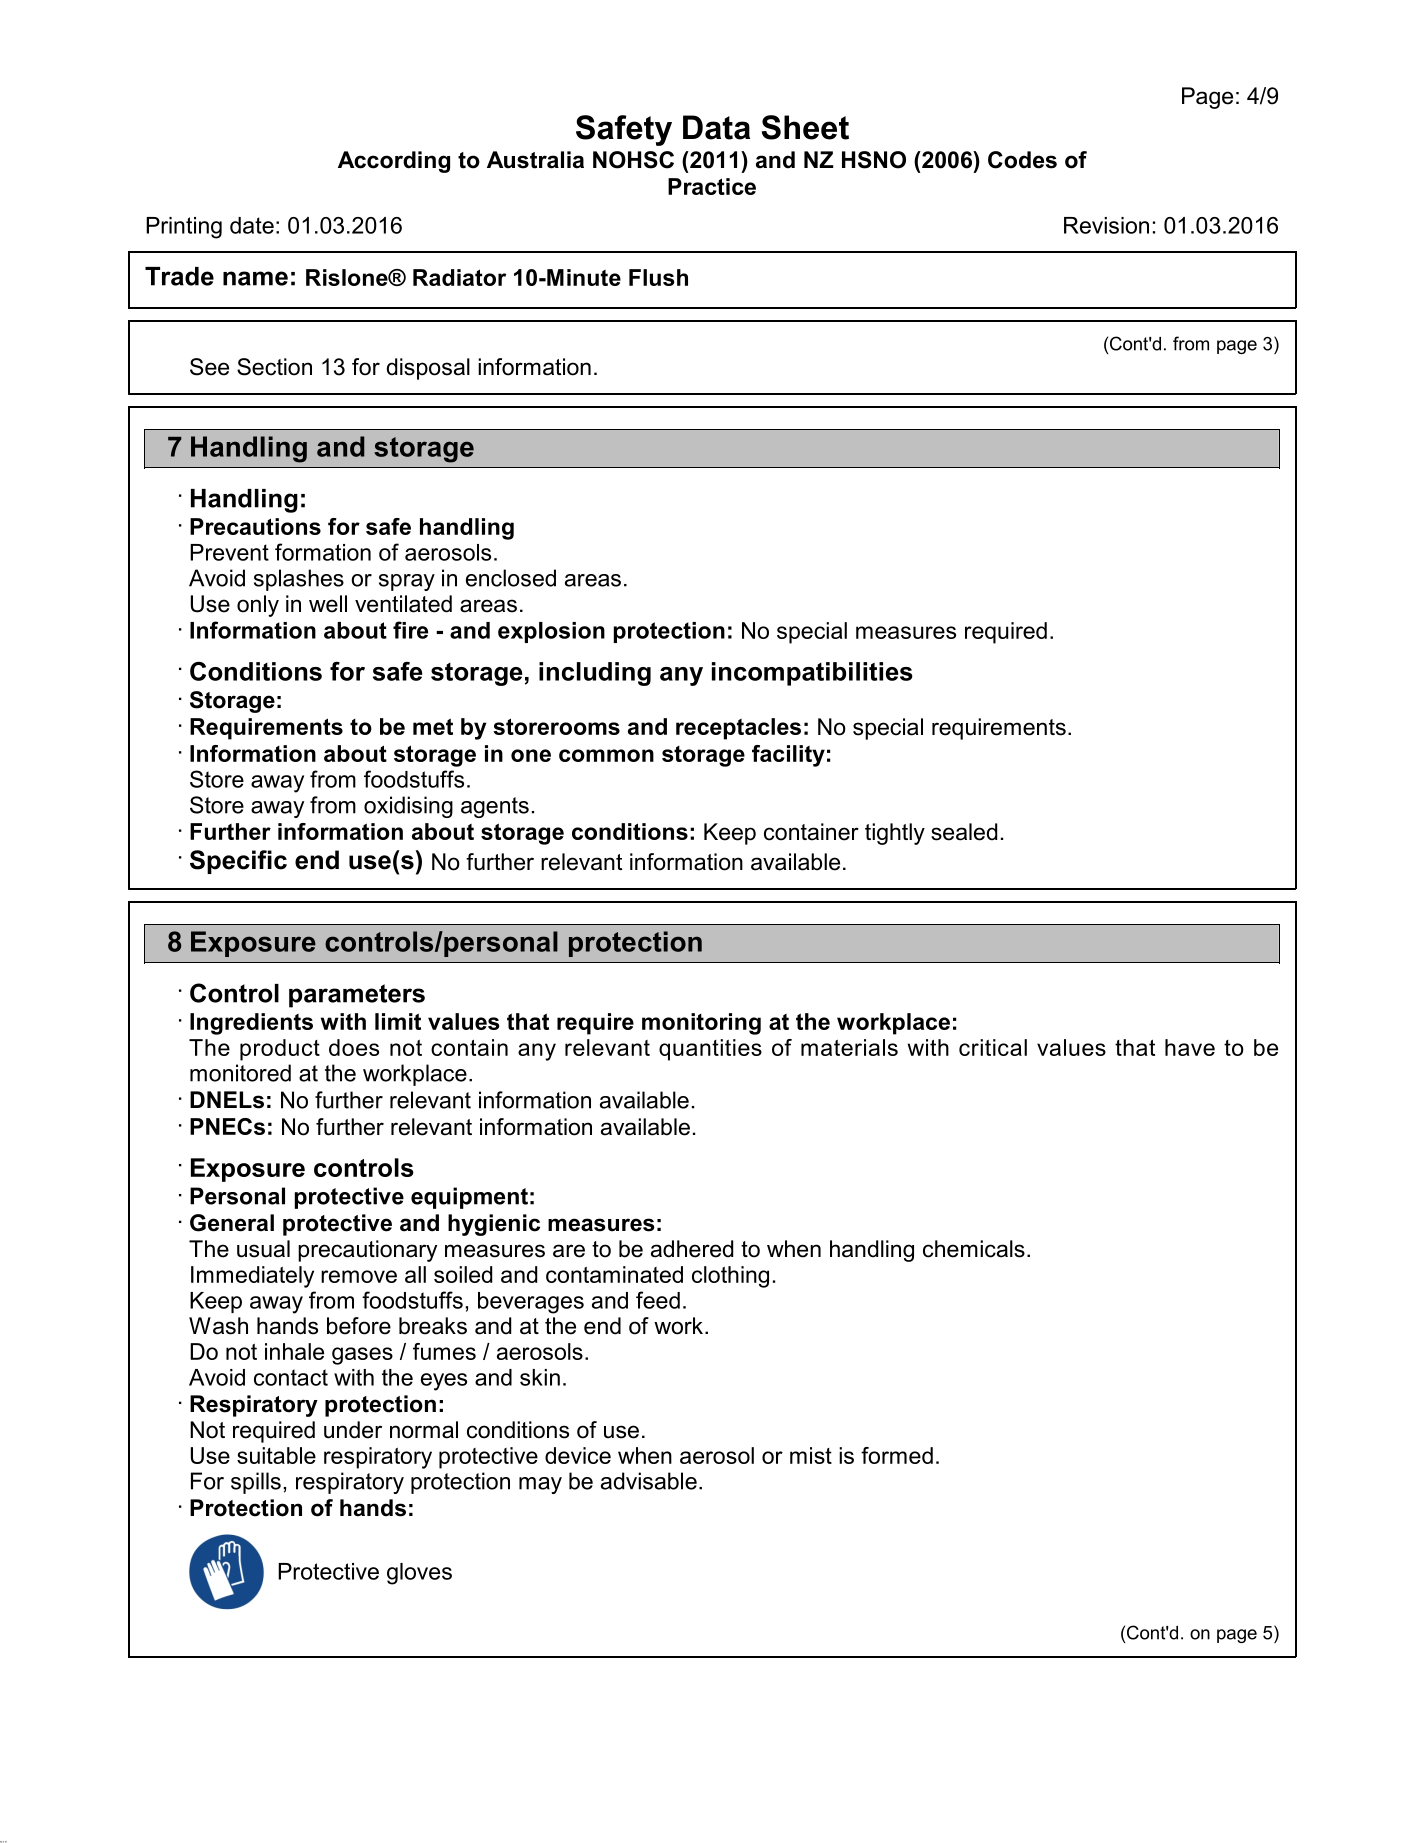 This image has width=1424, height=1843. Describe the element at coordinates (256, 1483) in the image. I see `spills` at that location.
